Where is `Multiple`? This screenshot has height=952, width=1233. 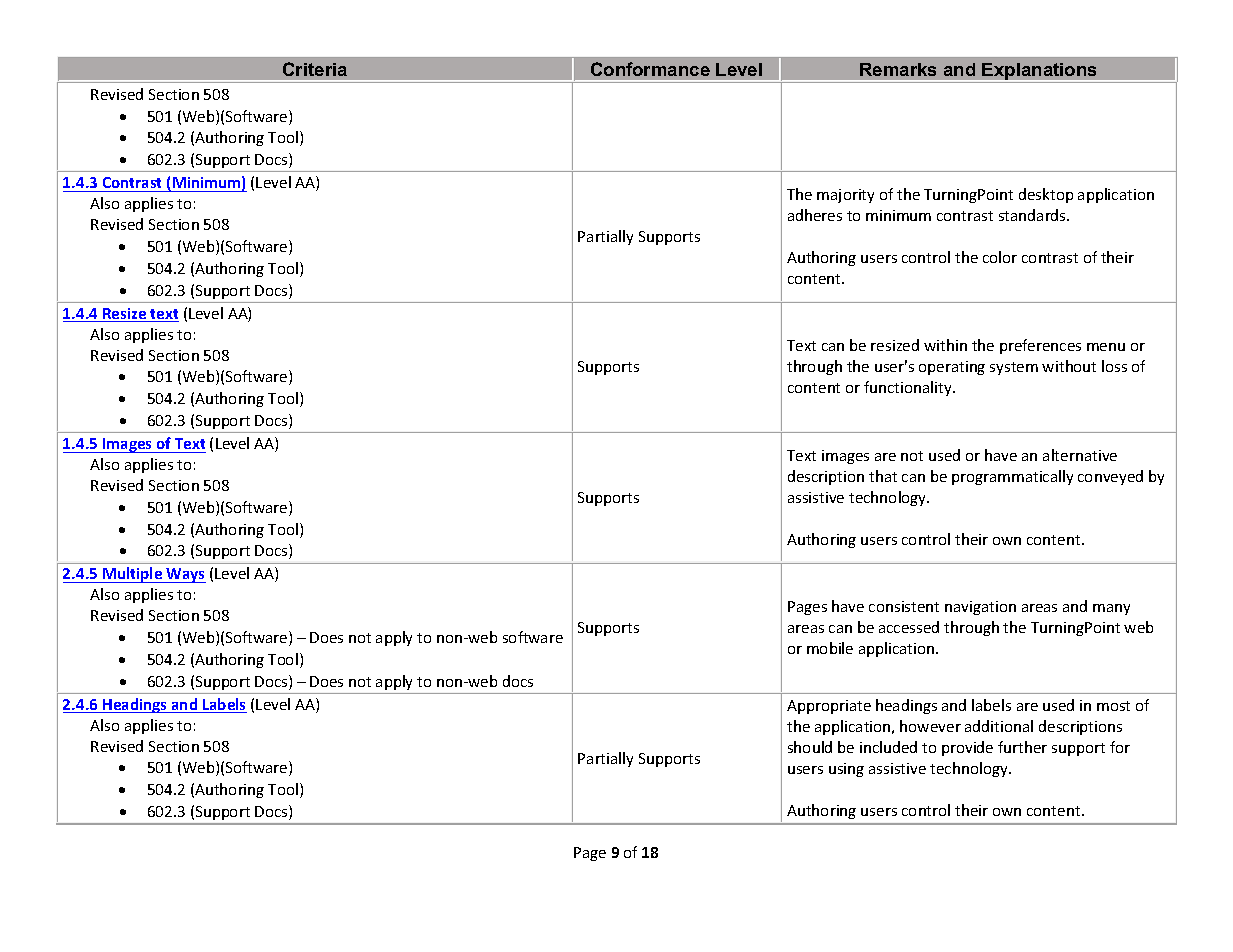
Multiple is located at coordinates (133, 575).
